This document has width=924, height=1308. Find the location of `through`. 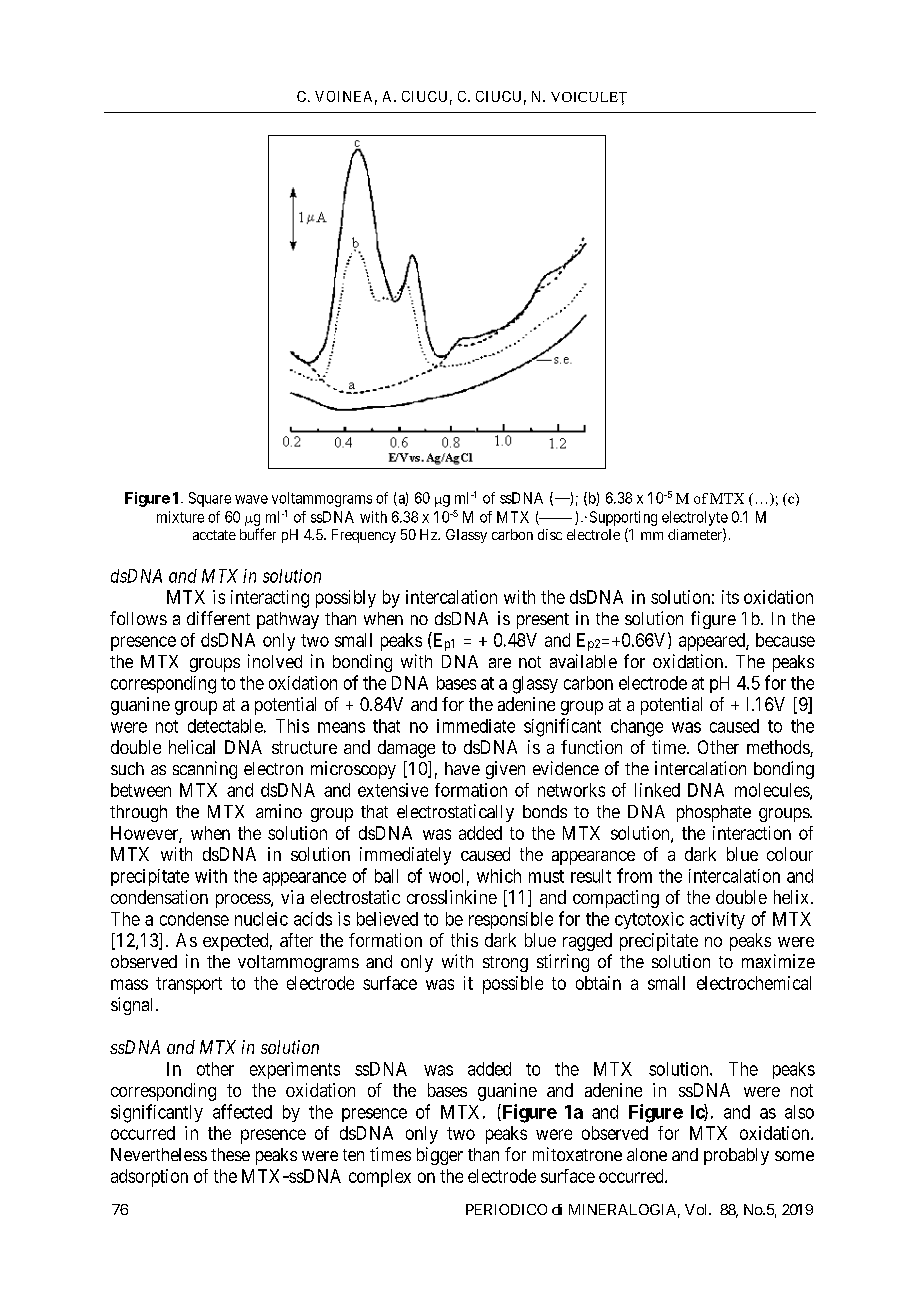

through is located at coordinates (138, 813).
